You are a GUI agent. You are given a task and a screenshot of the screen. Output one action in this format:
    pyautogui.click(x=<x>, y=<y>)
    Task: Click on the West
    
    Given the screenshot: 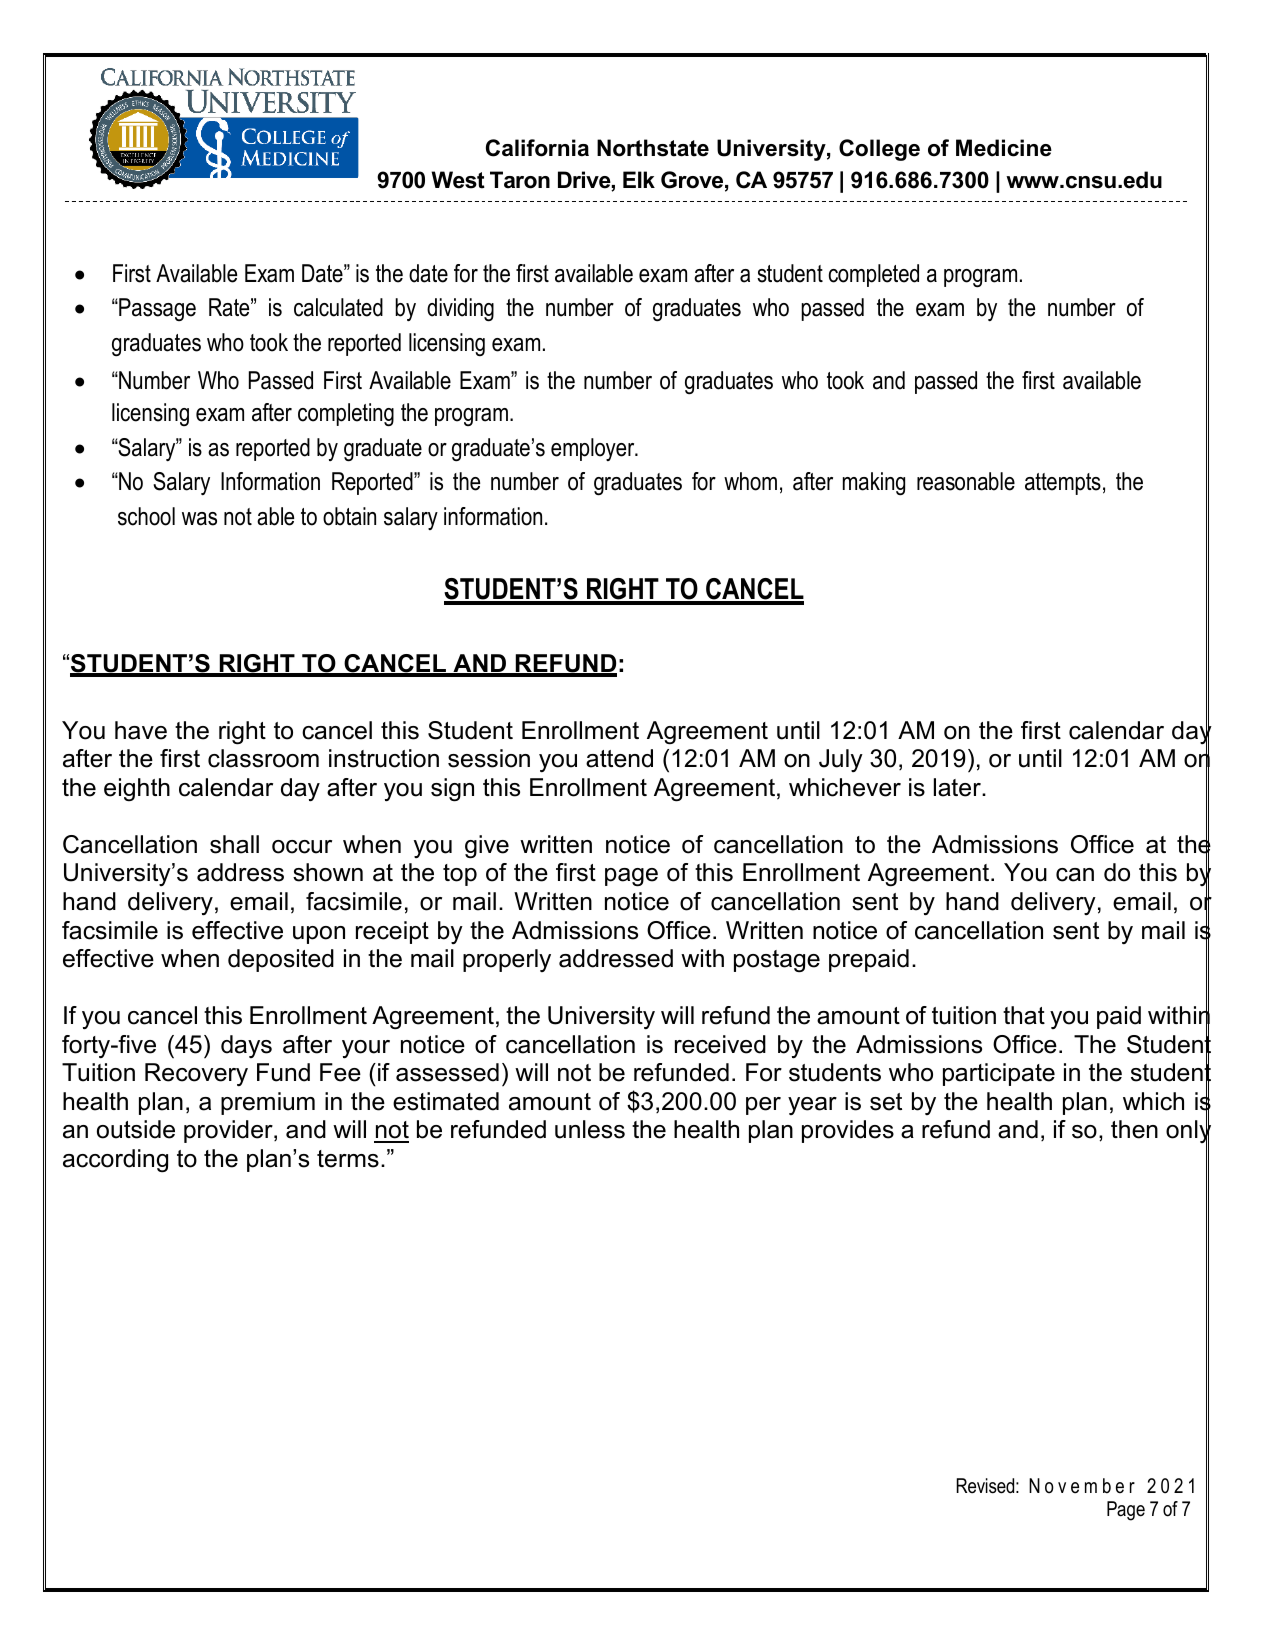 What is the action you would take?
    pyautogui.click(x=458, y=180)
